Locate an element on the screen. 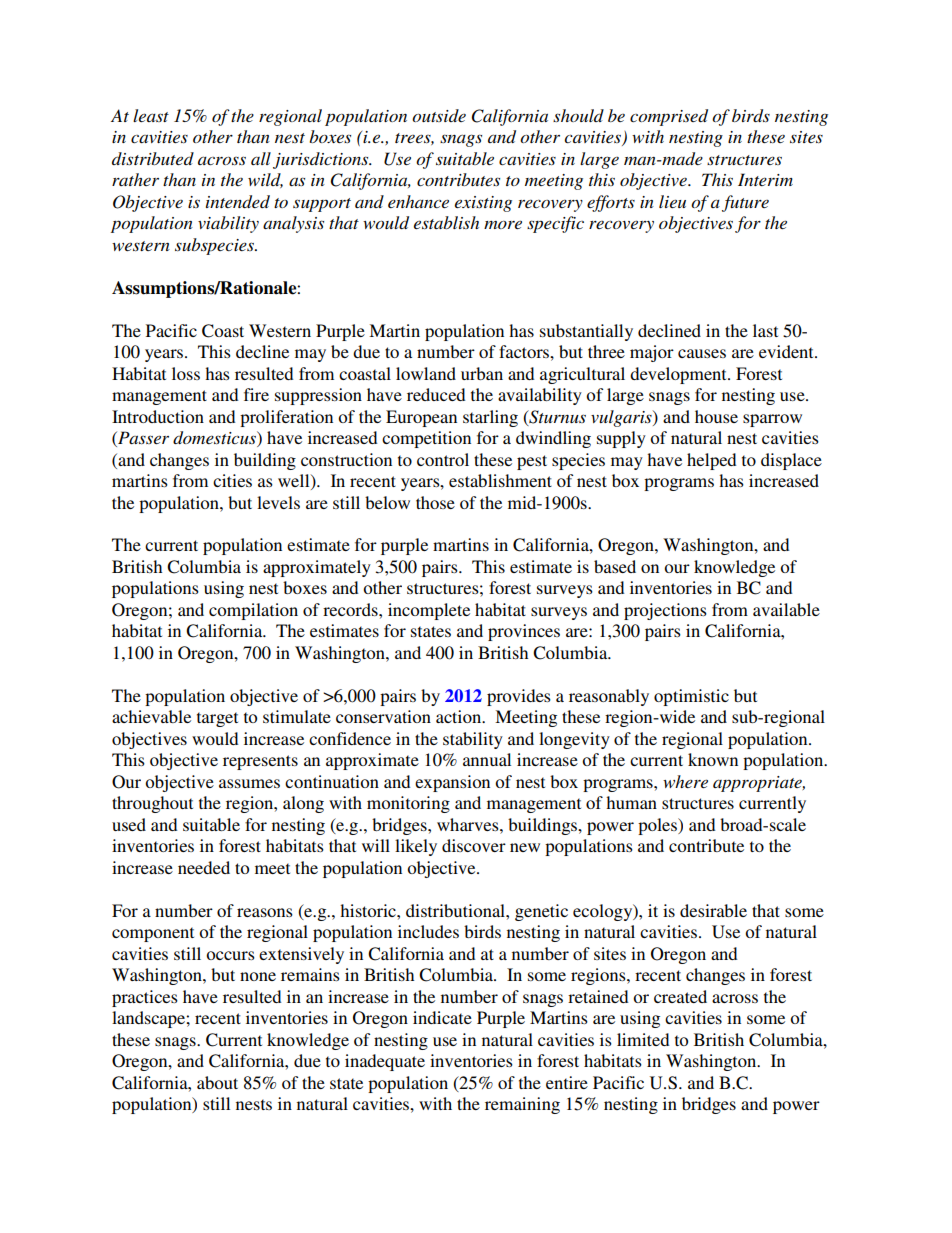 This screenshot has height=1233, width=952. comprised is located at coordinates (669, 117).
